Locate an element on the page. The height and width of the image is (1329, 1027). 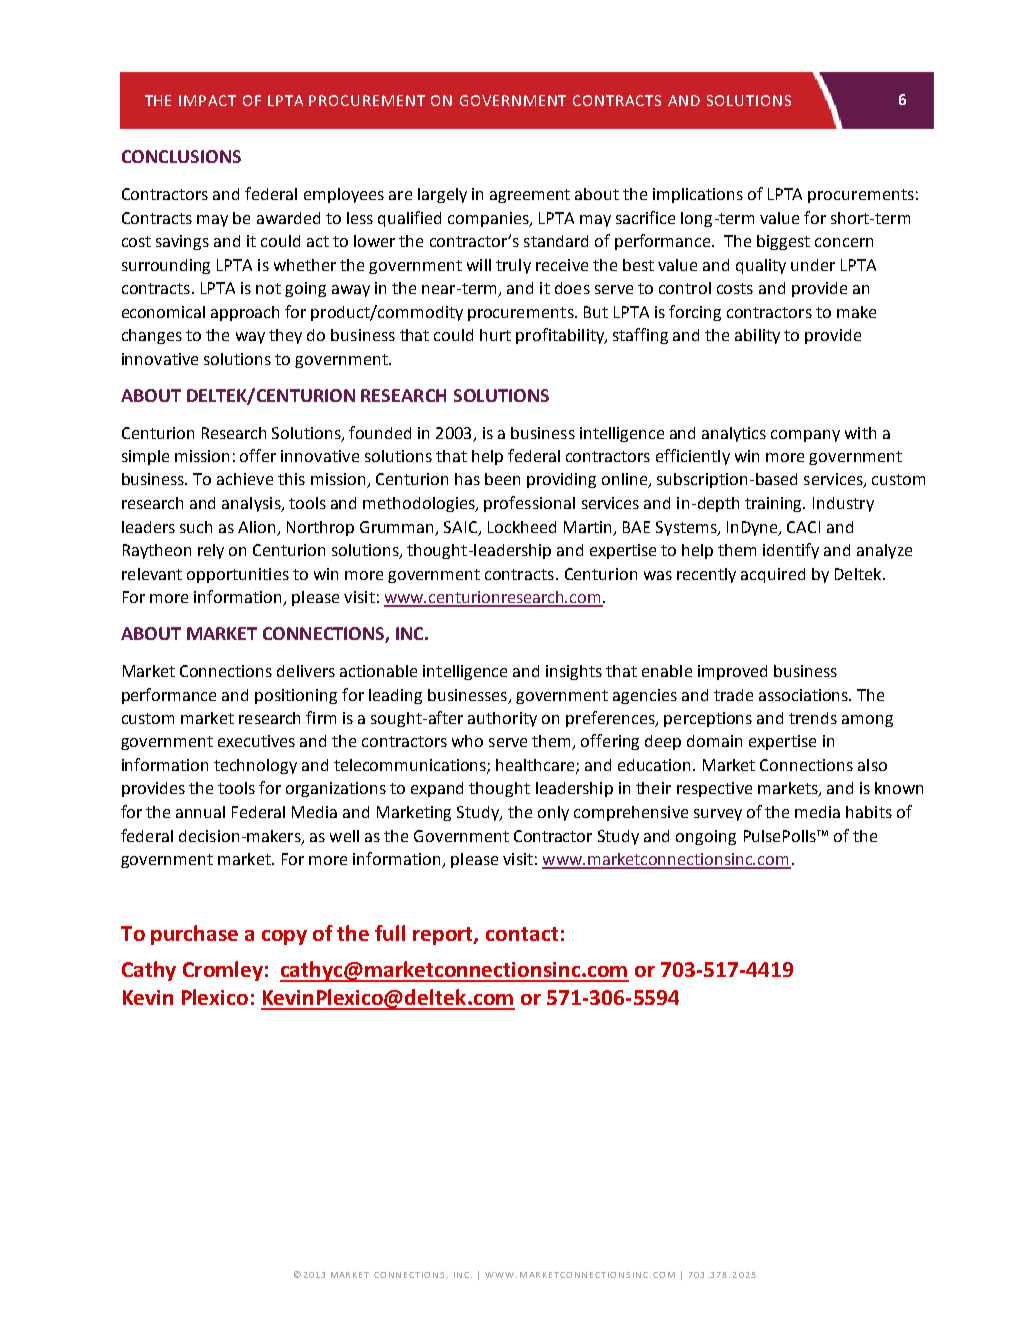
implications is located at coordinates (698, 195).
